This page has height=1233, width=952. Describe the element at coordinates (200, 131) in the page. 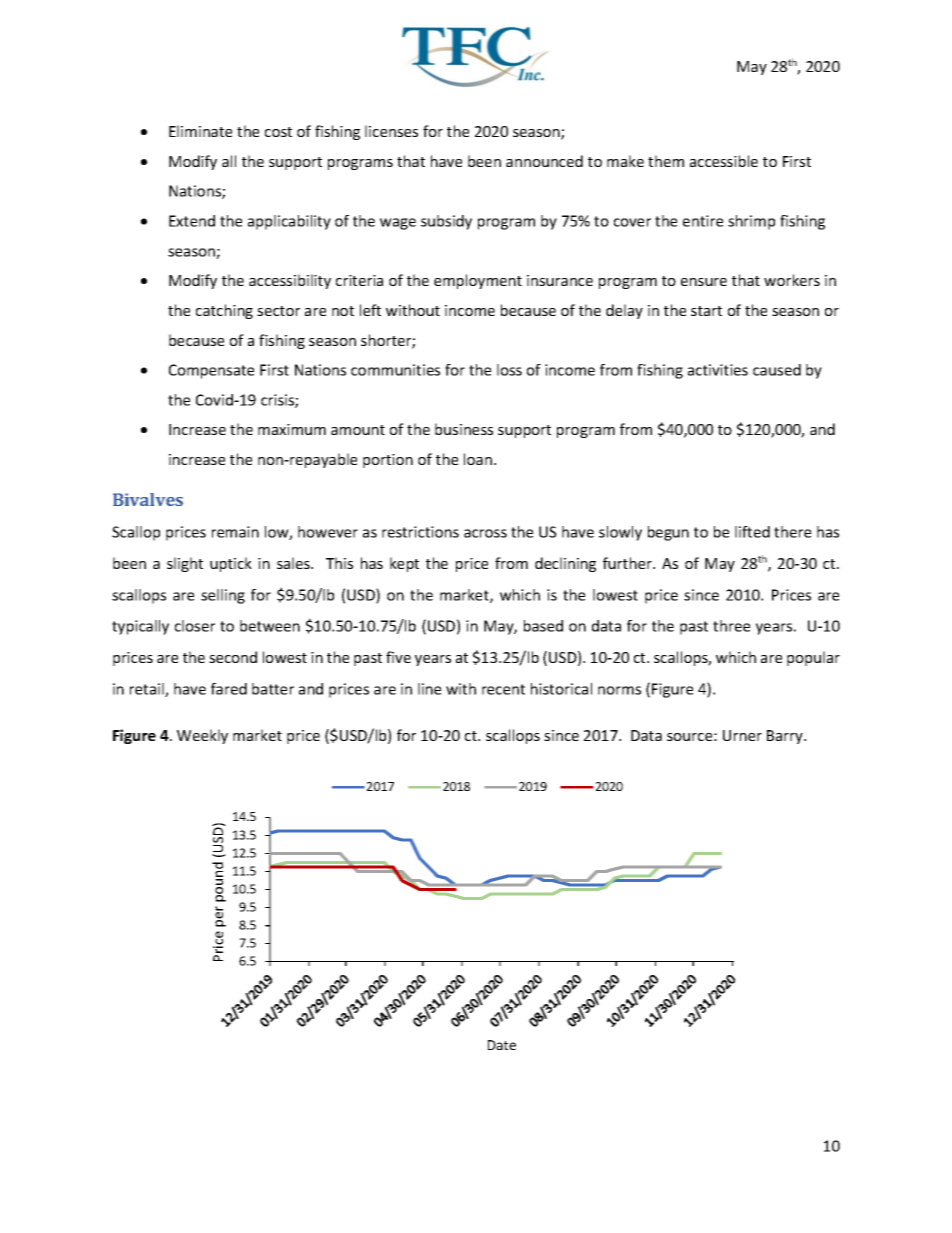

I see `Eliminate` at that location.
